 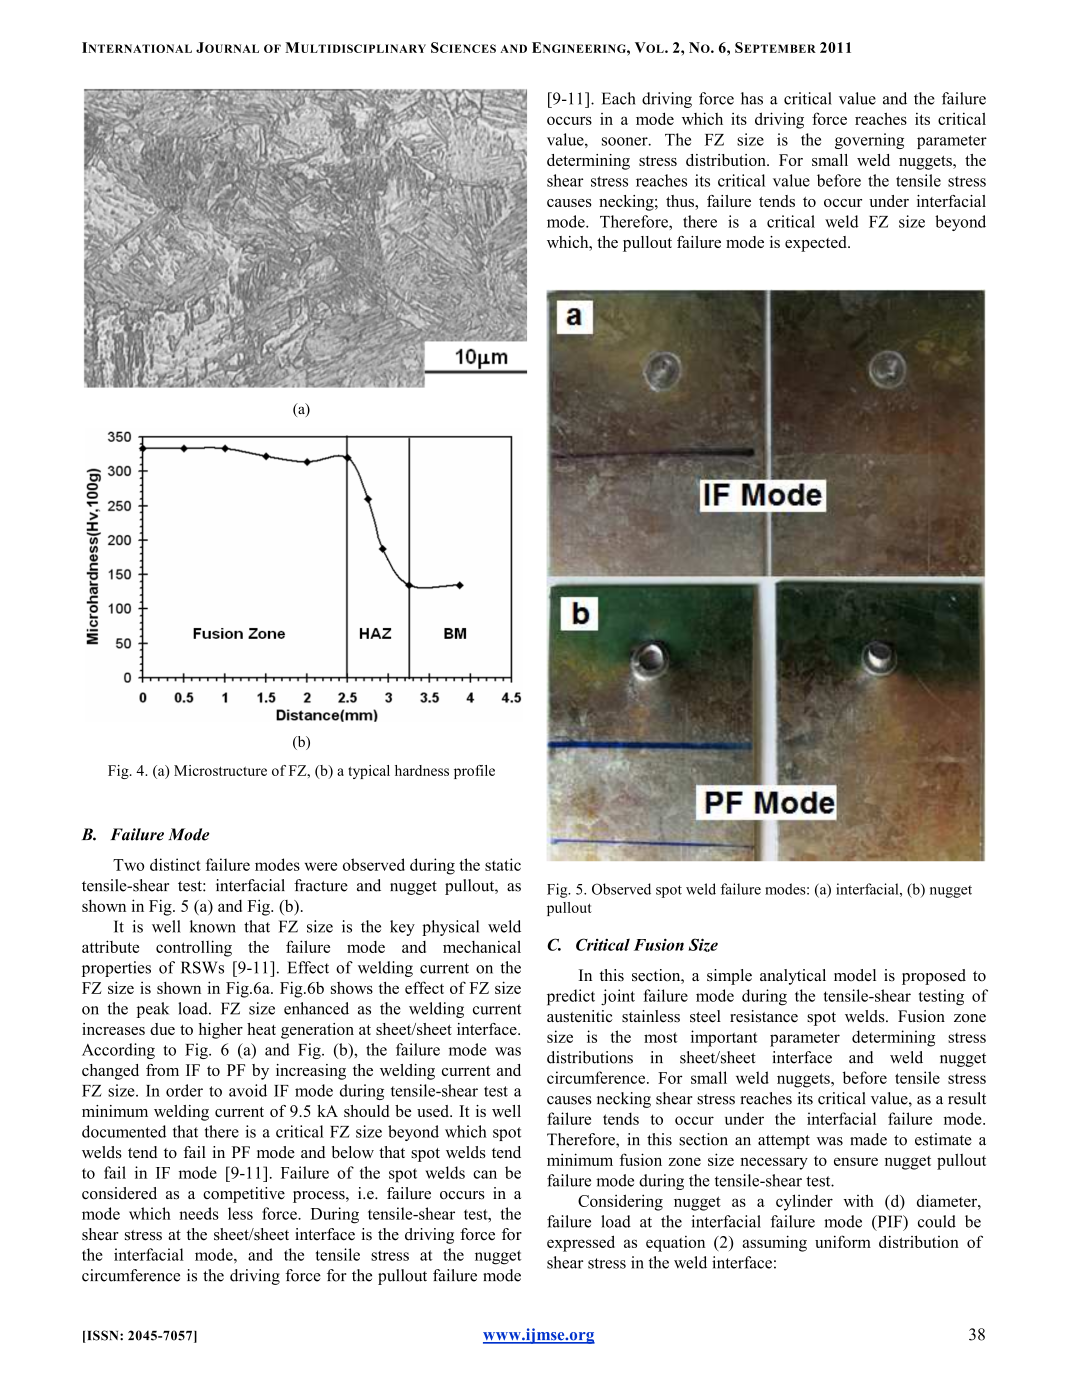 I want to click on uniform, so click(x=843, y=1241).
